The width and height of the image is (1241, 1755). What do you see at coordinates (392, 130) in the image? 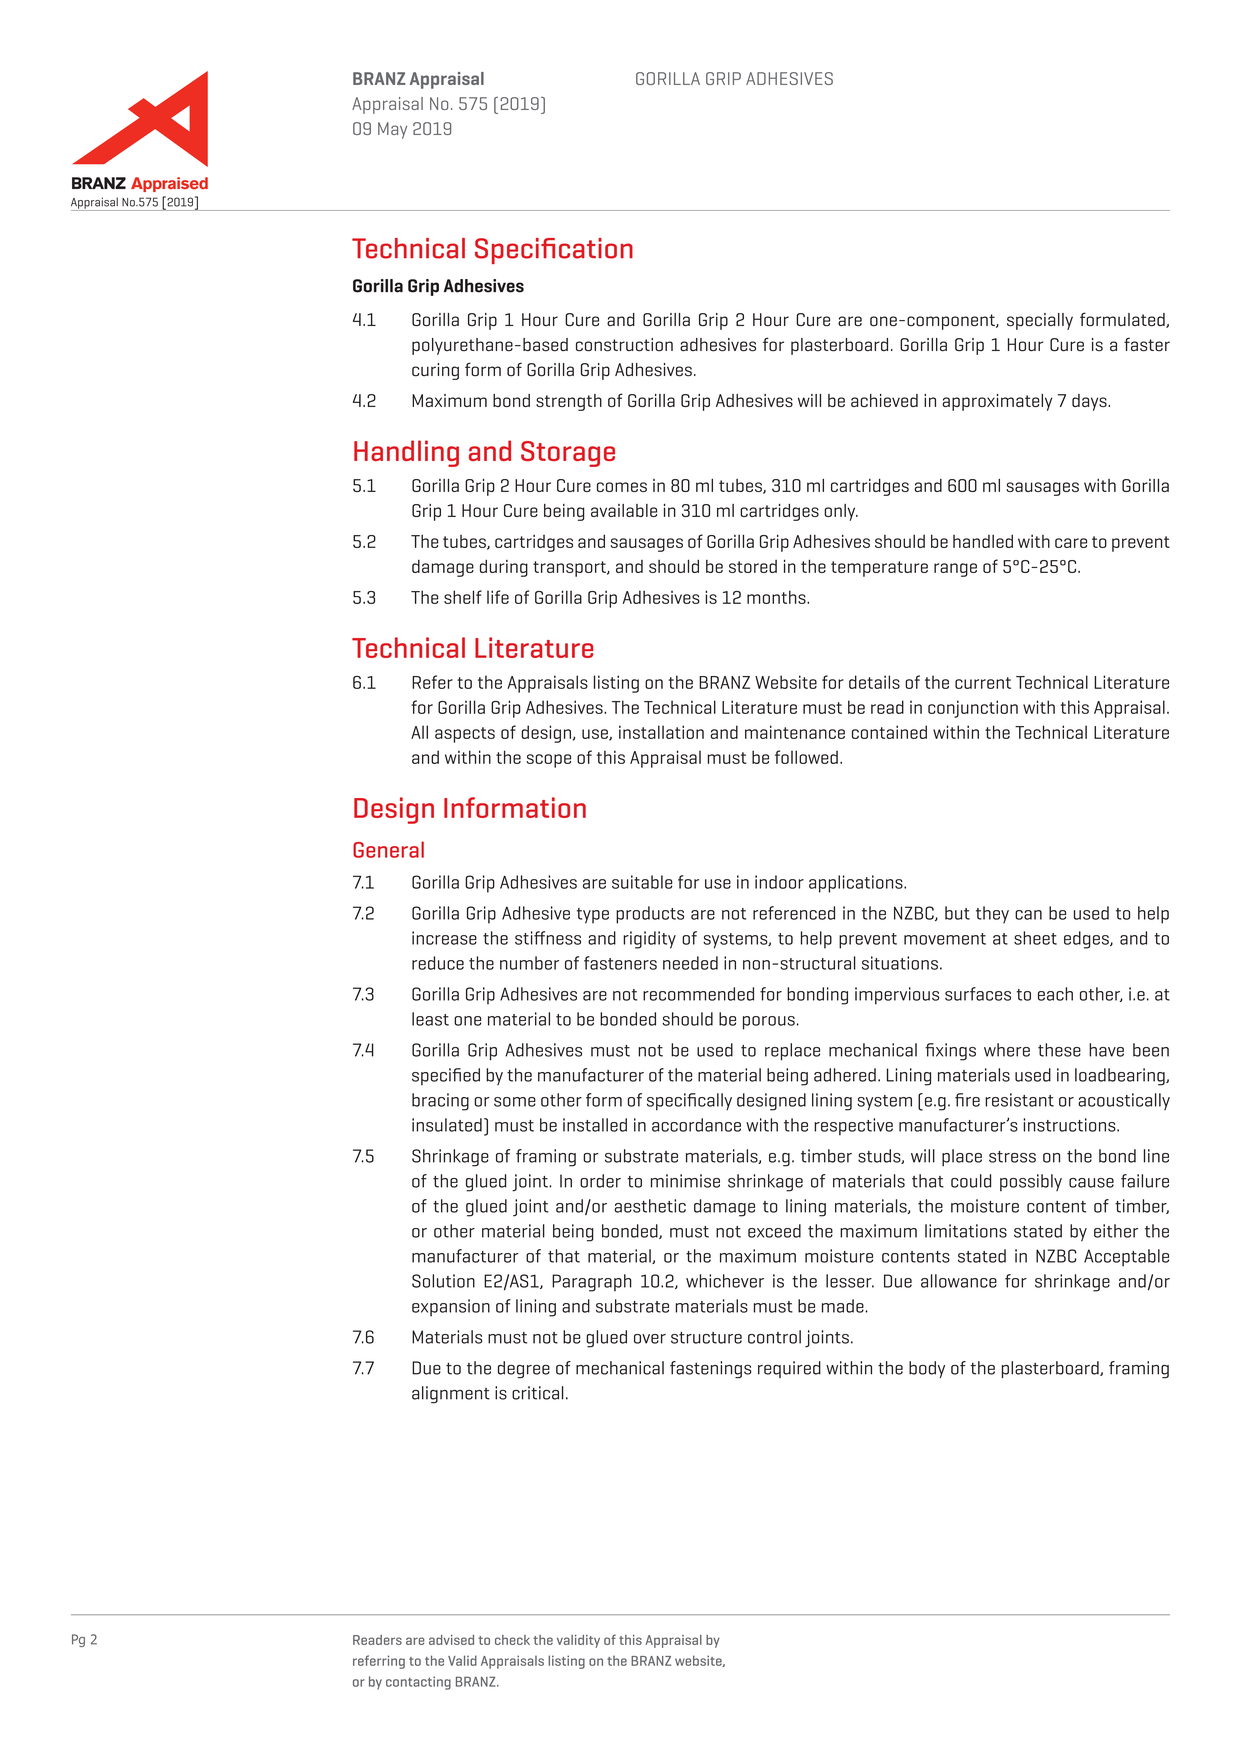
I see `May` at bounding box center [392, 130].
